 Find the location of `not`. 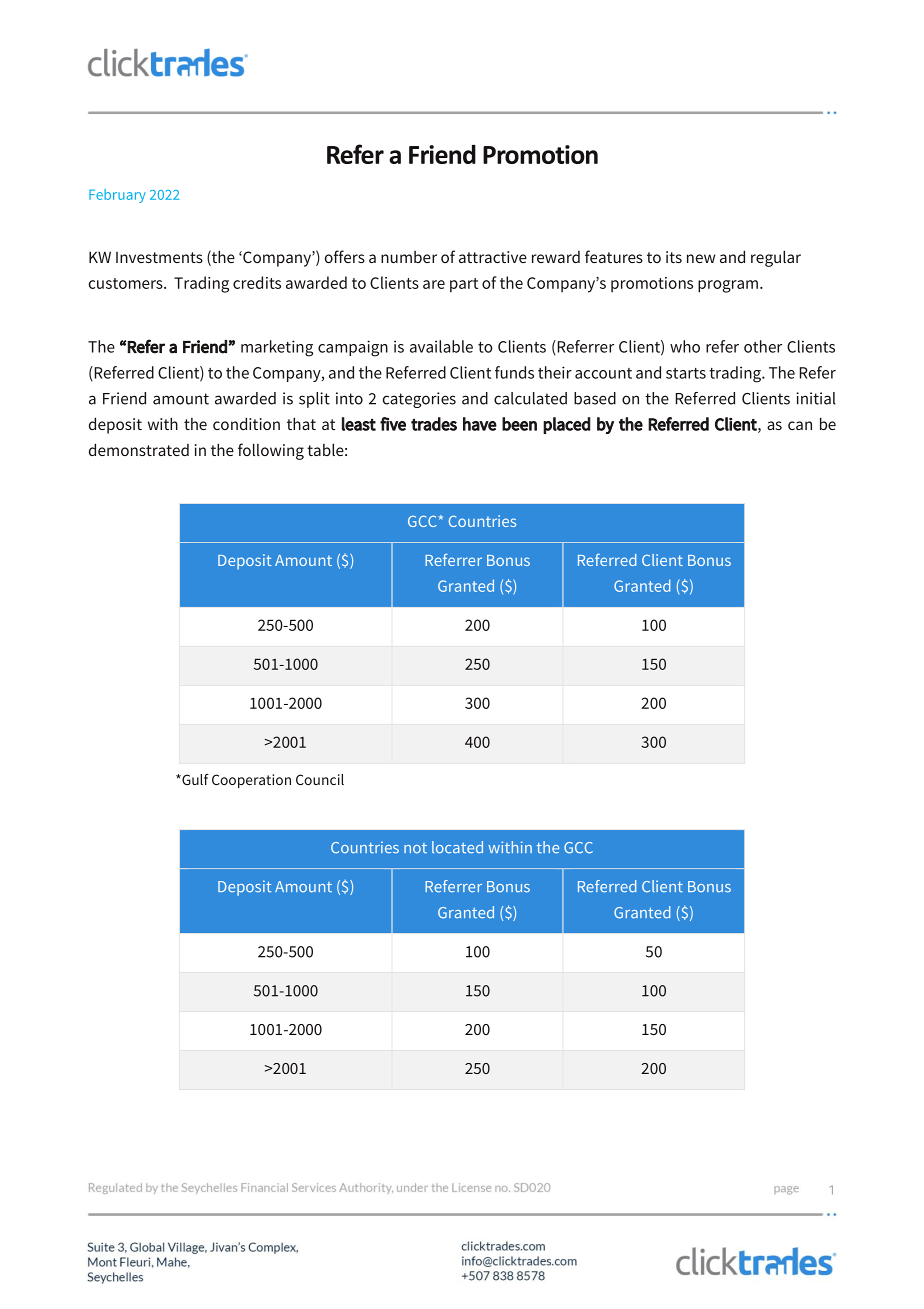

not is located at coordinates (415, 848).
